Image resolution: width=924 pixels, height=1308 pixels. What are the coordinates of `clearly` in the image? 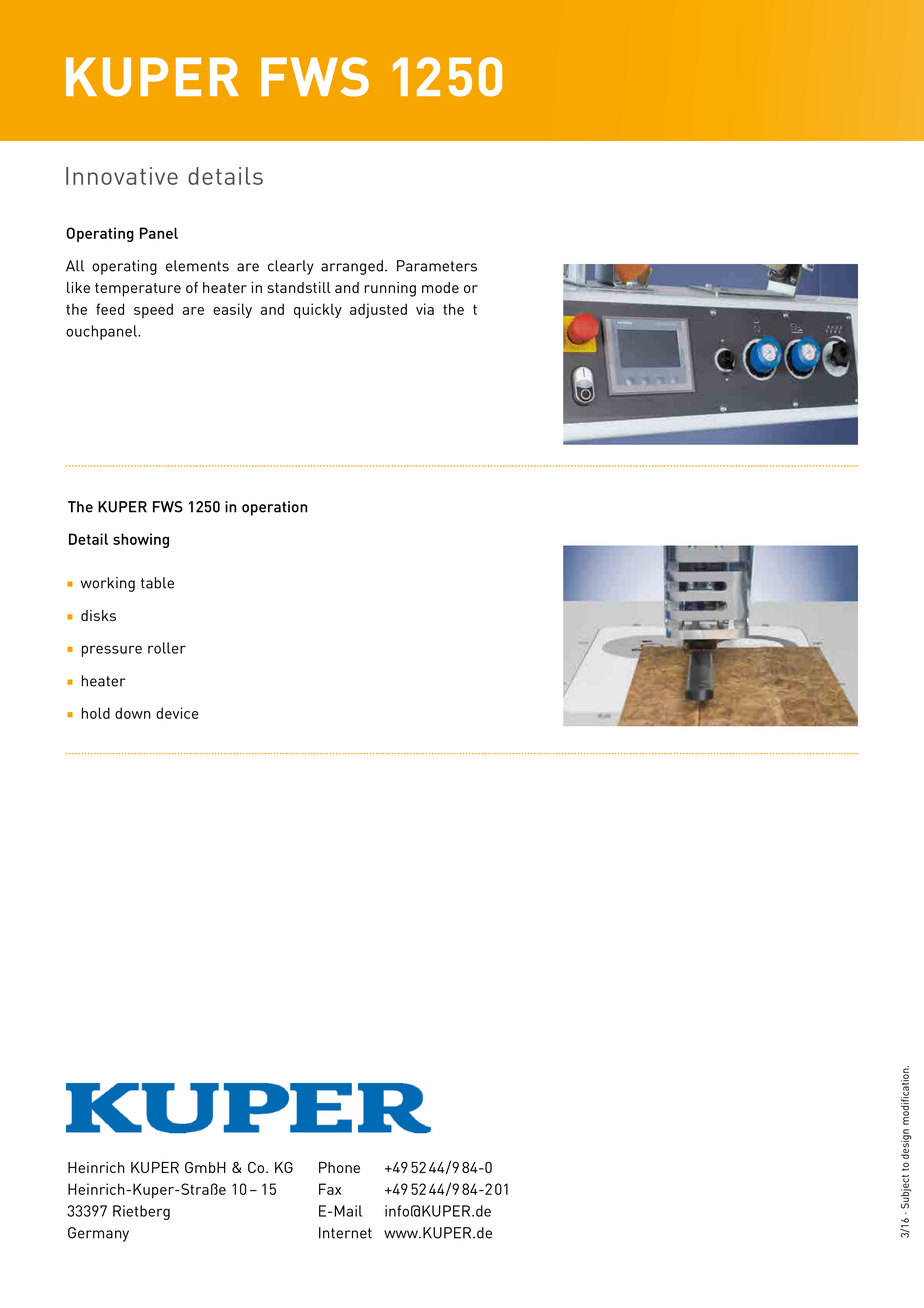 It's located at (291, 267).
